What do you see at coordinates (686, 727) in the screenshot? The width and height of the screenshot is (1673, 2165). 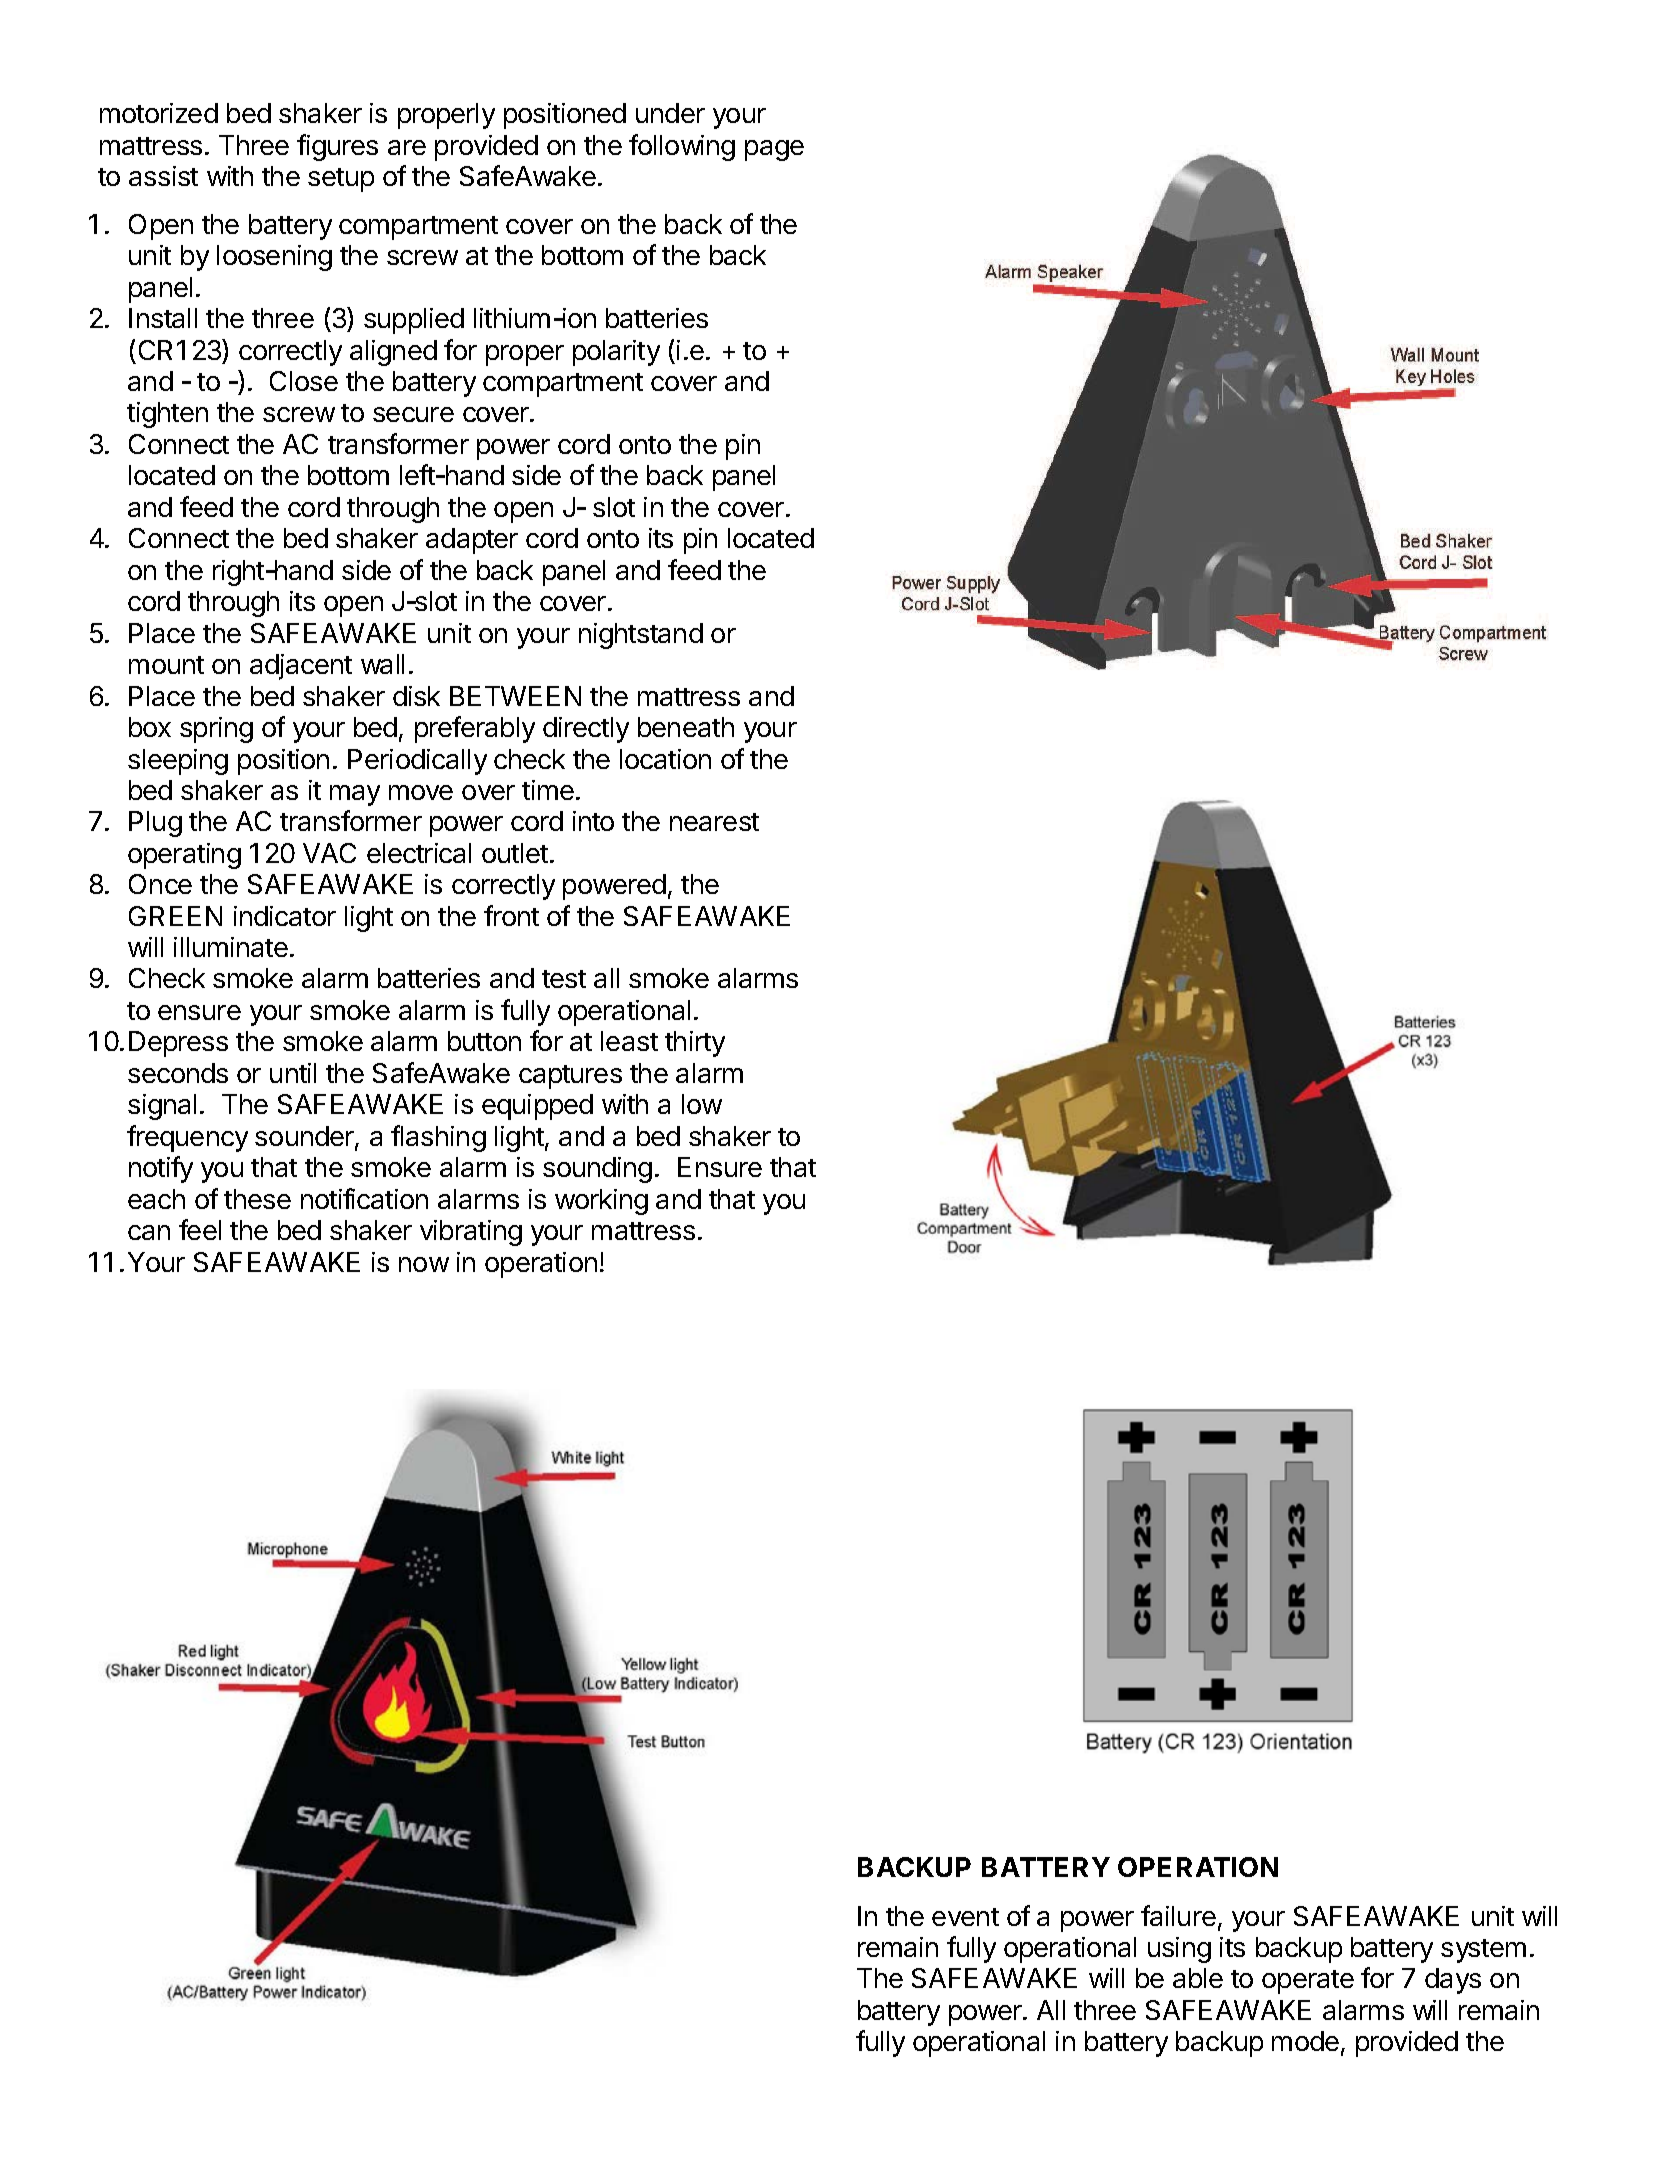 I see `beneath` at bounding box center [686, 727].
